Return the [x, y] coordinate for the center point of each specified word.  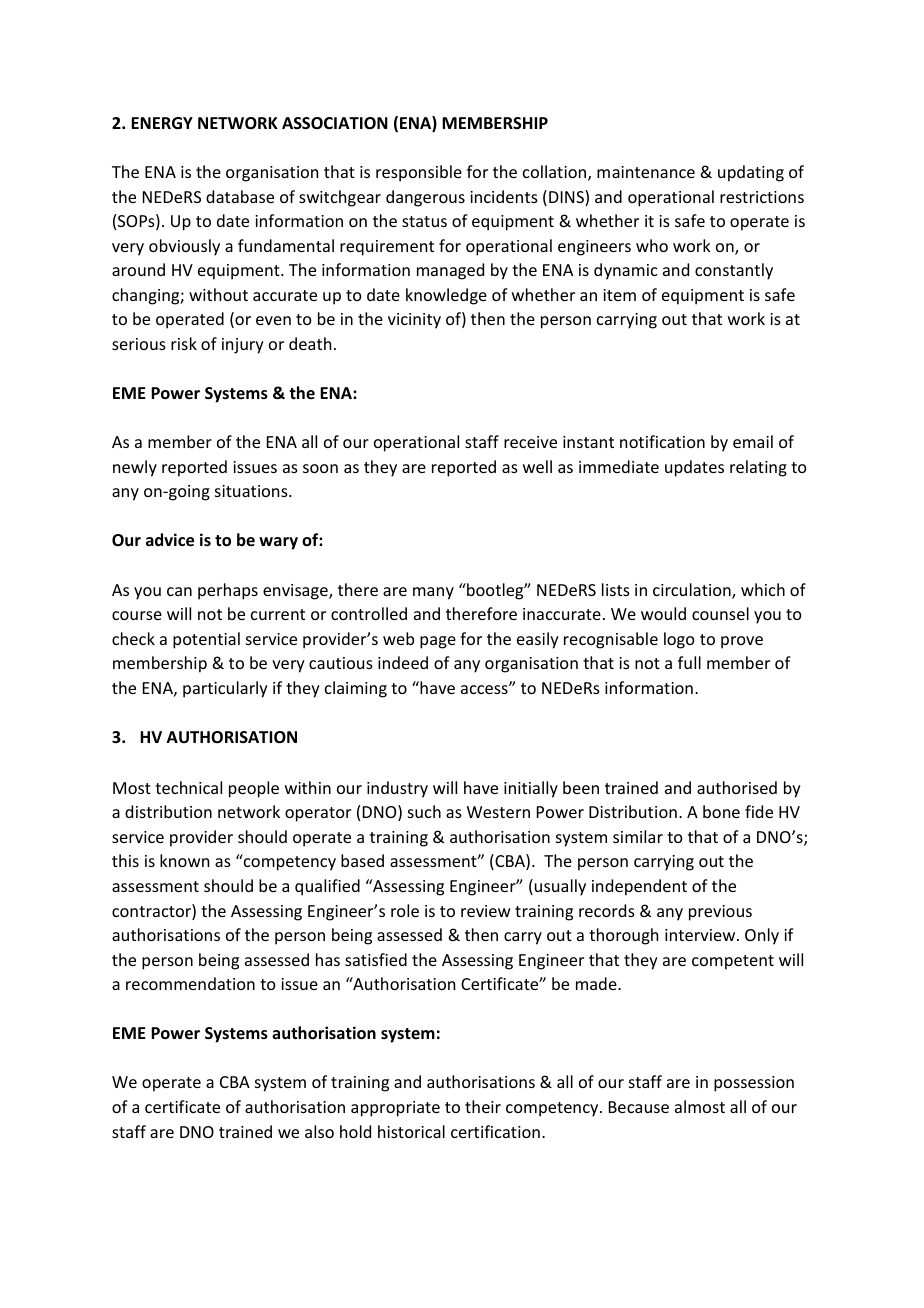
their [483, 1106]
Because [639, 1107]
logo [679, 640]
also [319, 1131]
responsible [419, 173]
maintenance [646, 172]
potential [206, 640]
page [438, 642]
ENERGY [162, 123]
